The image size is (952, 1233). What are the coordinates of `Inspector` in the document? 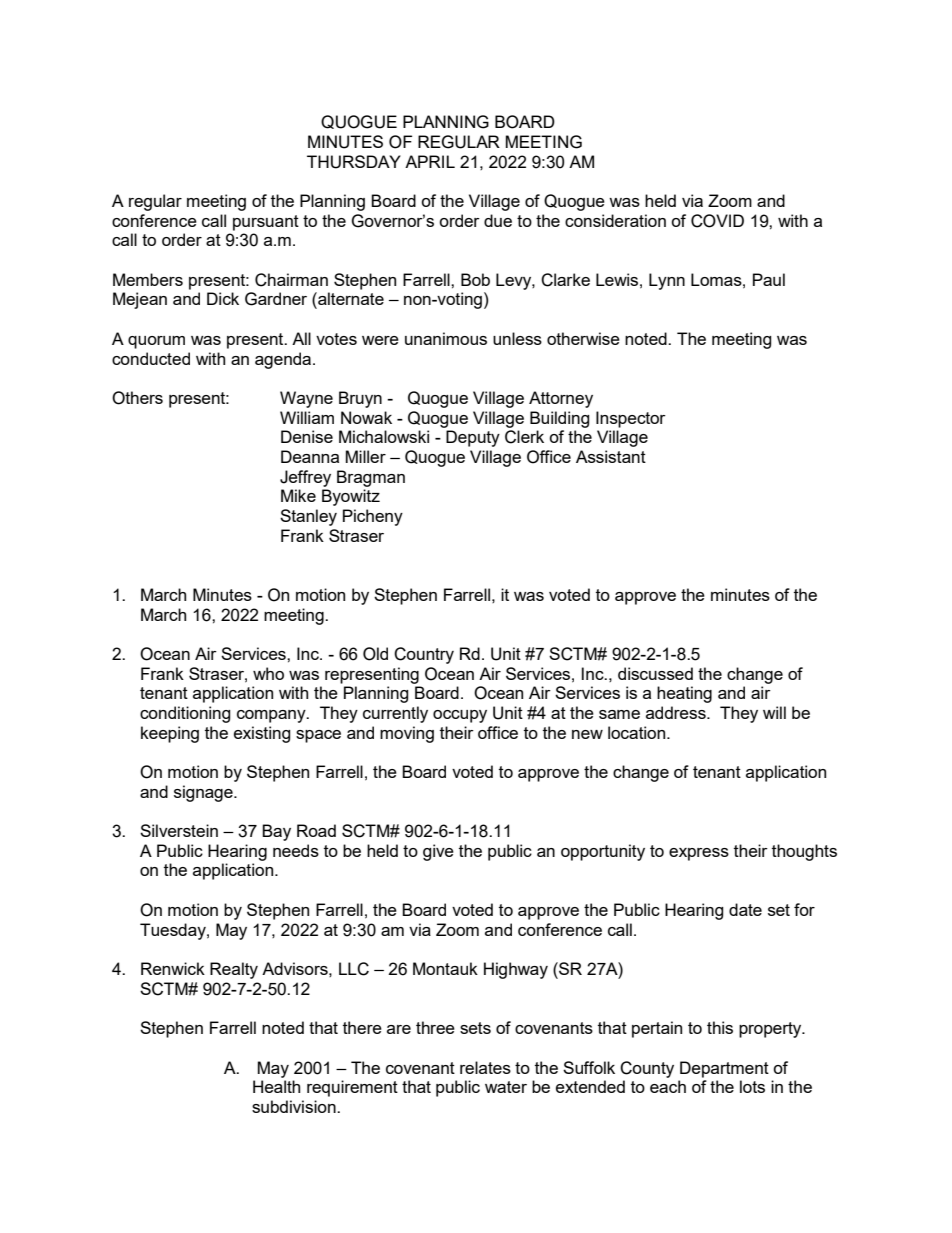 It's located at (631, 419).
